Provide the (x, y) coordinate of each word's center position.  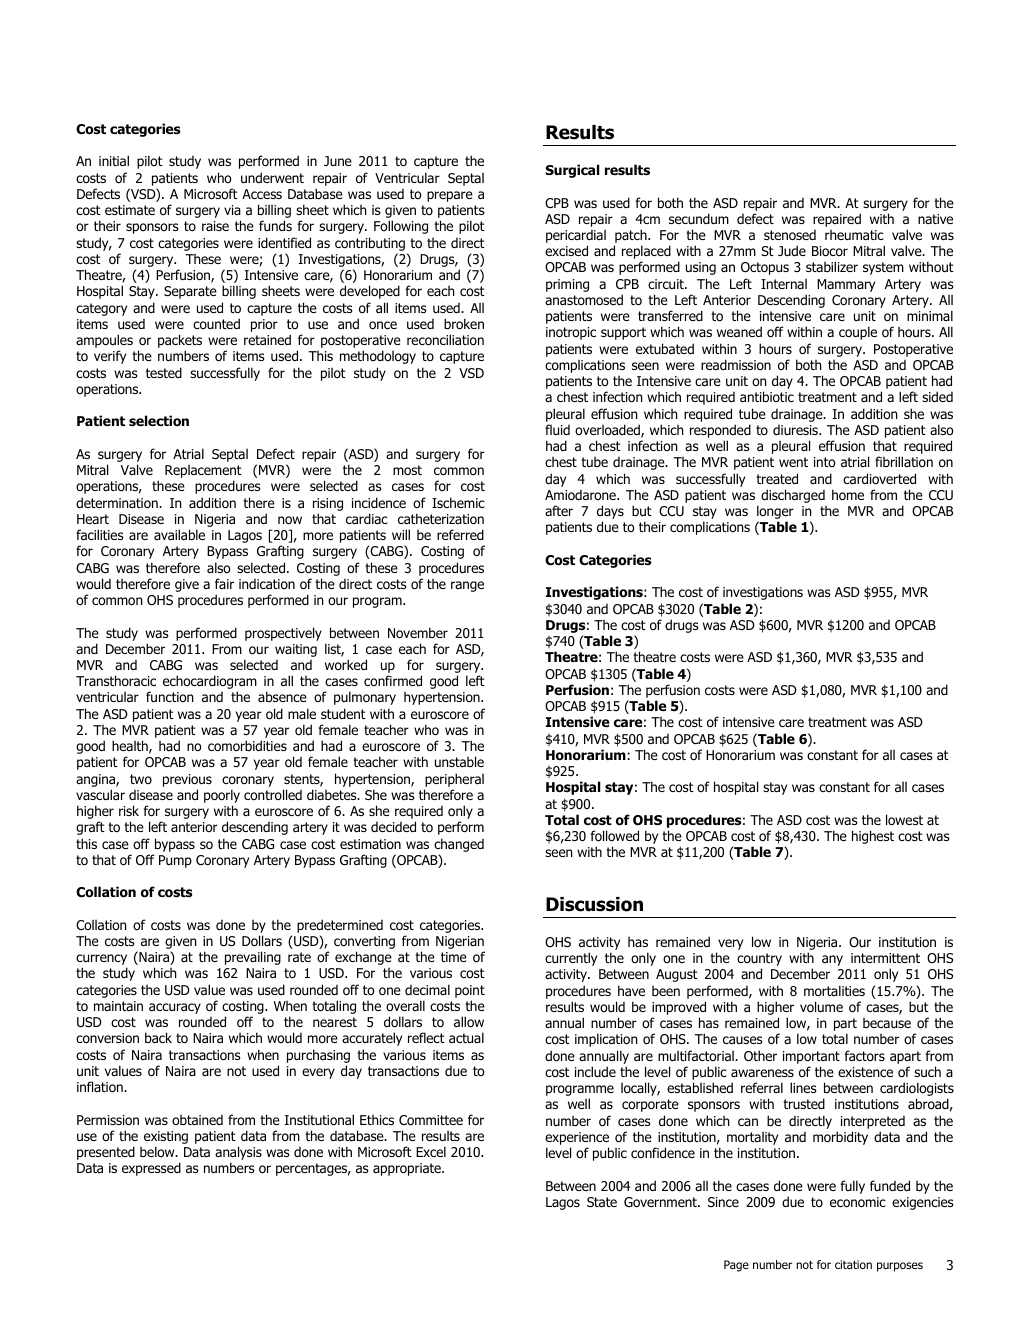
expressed (151, 1169)
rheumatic (854, 235)
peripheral (454, 780)
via (232, 210)
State (602, 1202)
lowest (904, 820)
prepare (450, 196)
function (170, 696)
